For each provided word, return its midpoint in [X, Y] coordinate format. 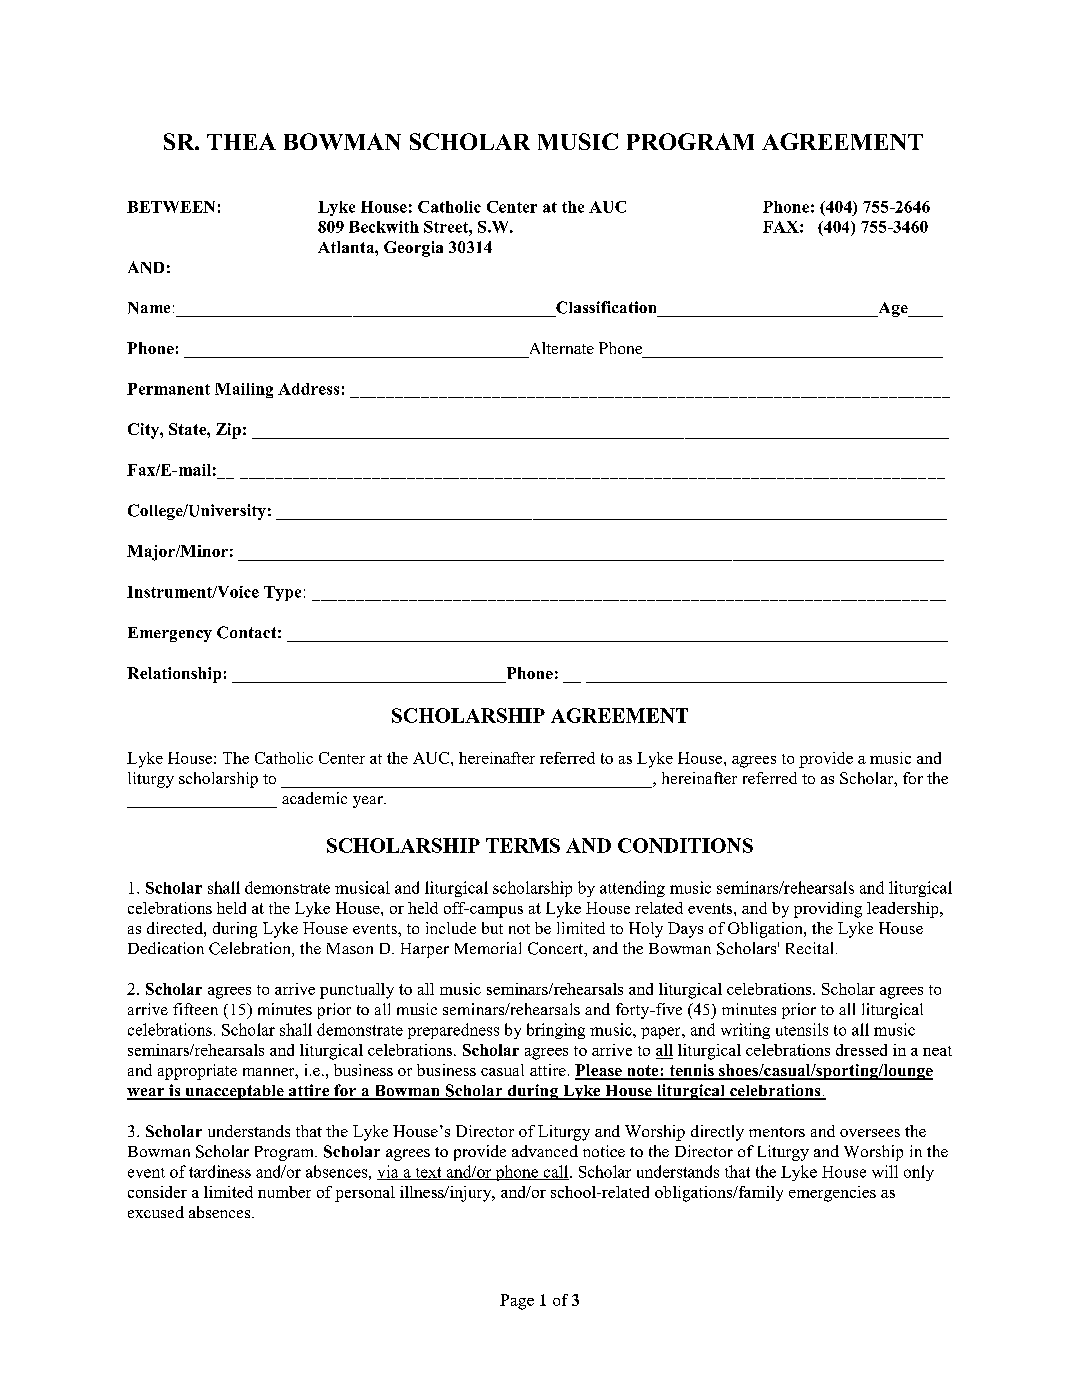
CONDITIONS [685, 845]
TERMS [523, 845]
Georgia [413, 249]
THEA [241, 141]
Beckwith [384, 227]
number [284, 1192]
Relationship [174, 675]
